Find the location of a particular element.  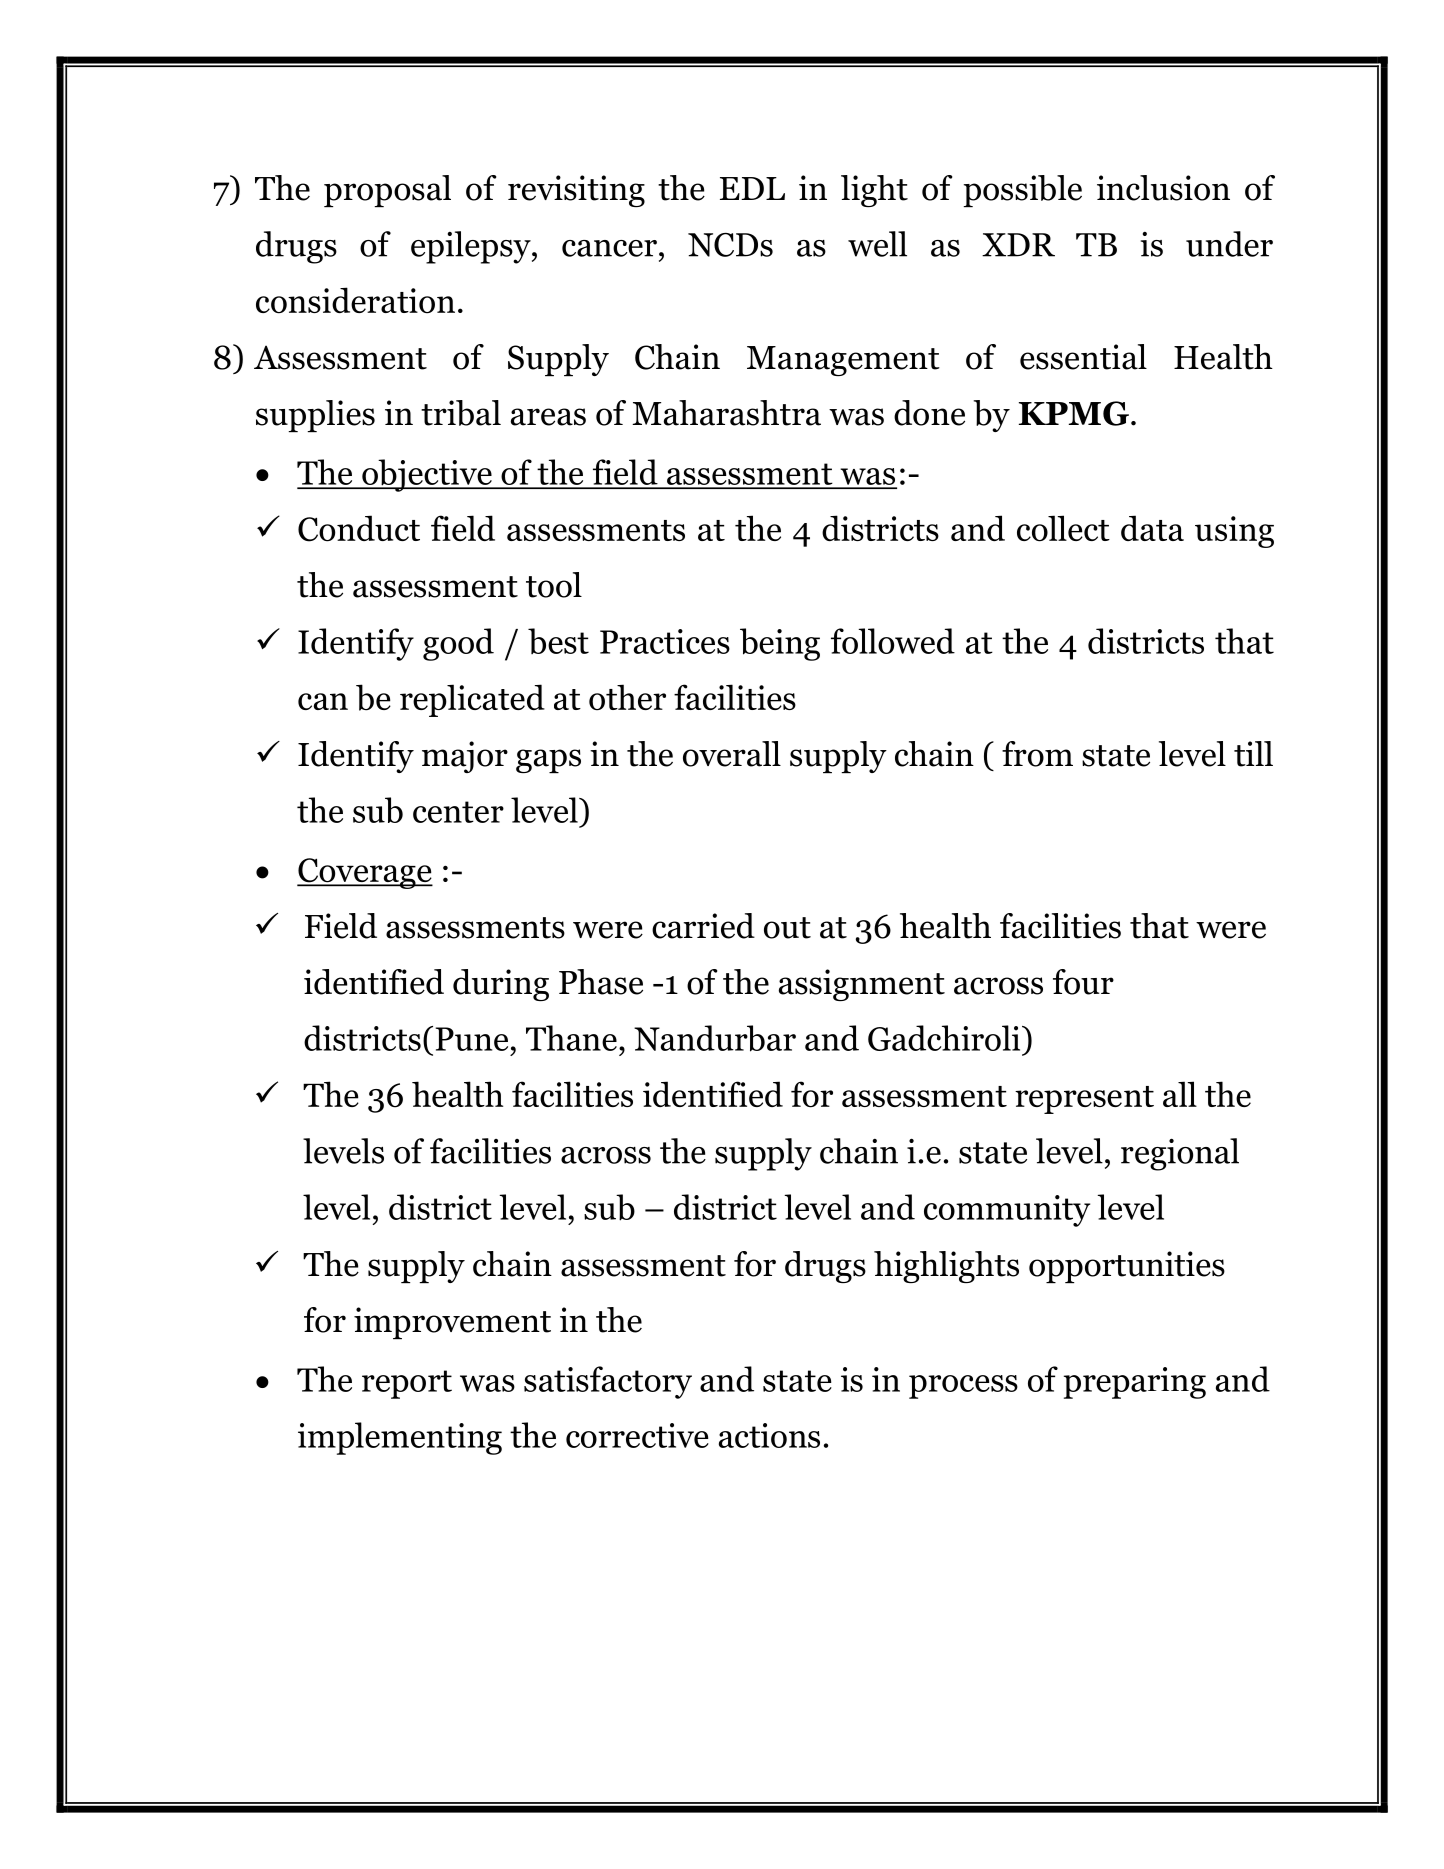

data is located at coordinates (1152, 528).
